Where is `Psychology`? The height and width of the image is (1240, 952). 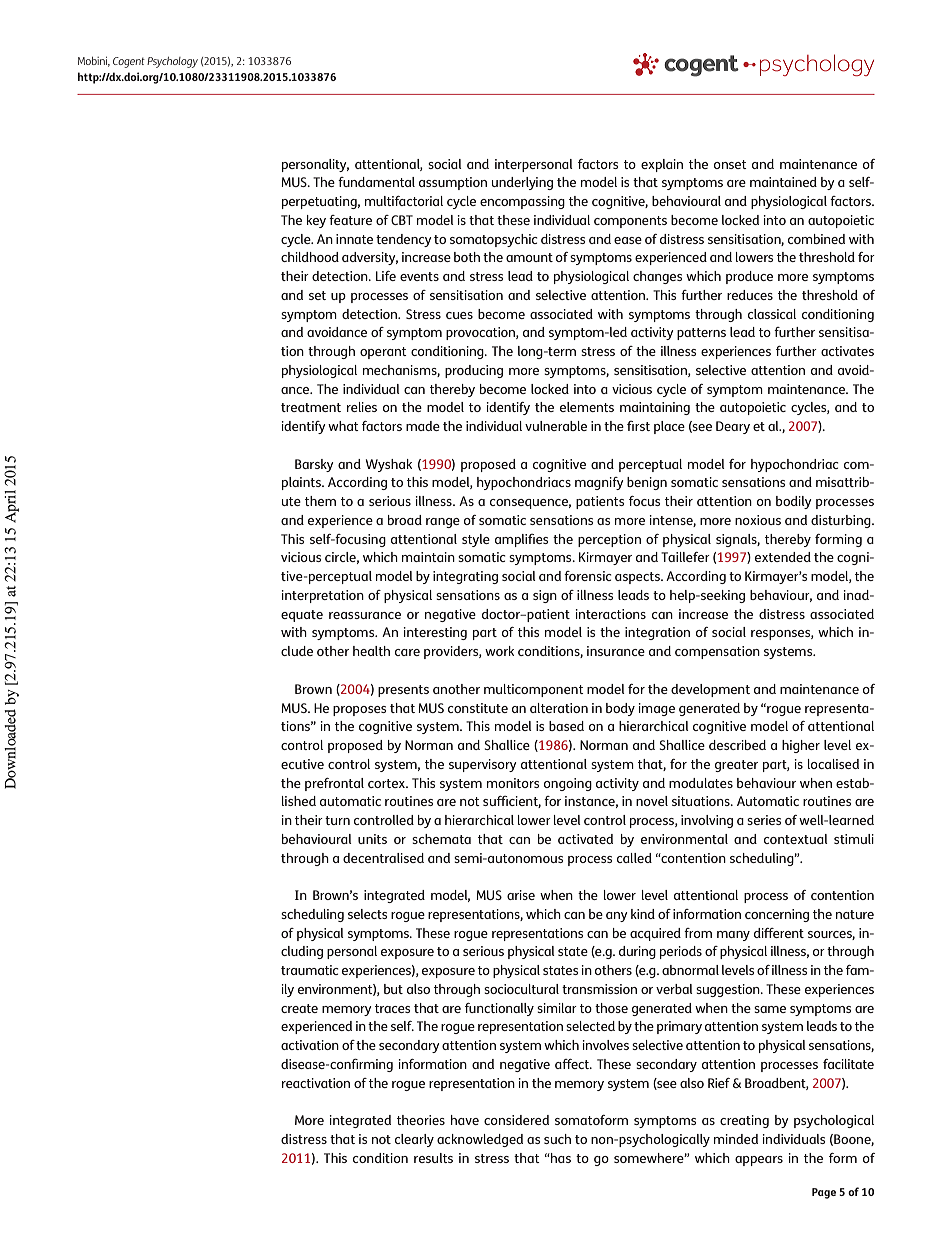
Psychology is located at coordinates (172, 62).
